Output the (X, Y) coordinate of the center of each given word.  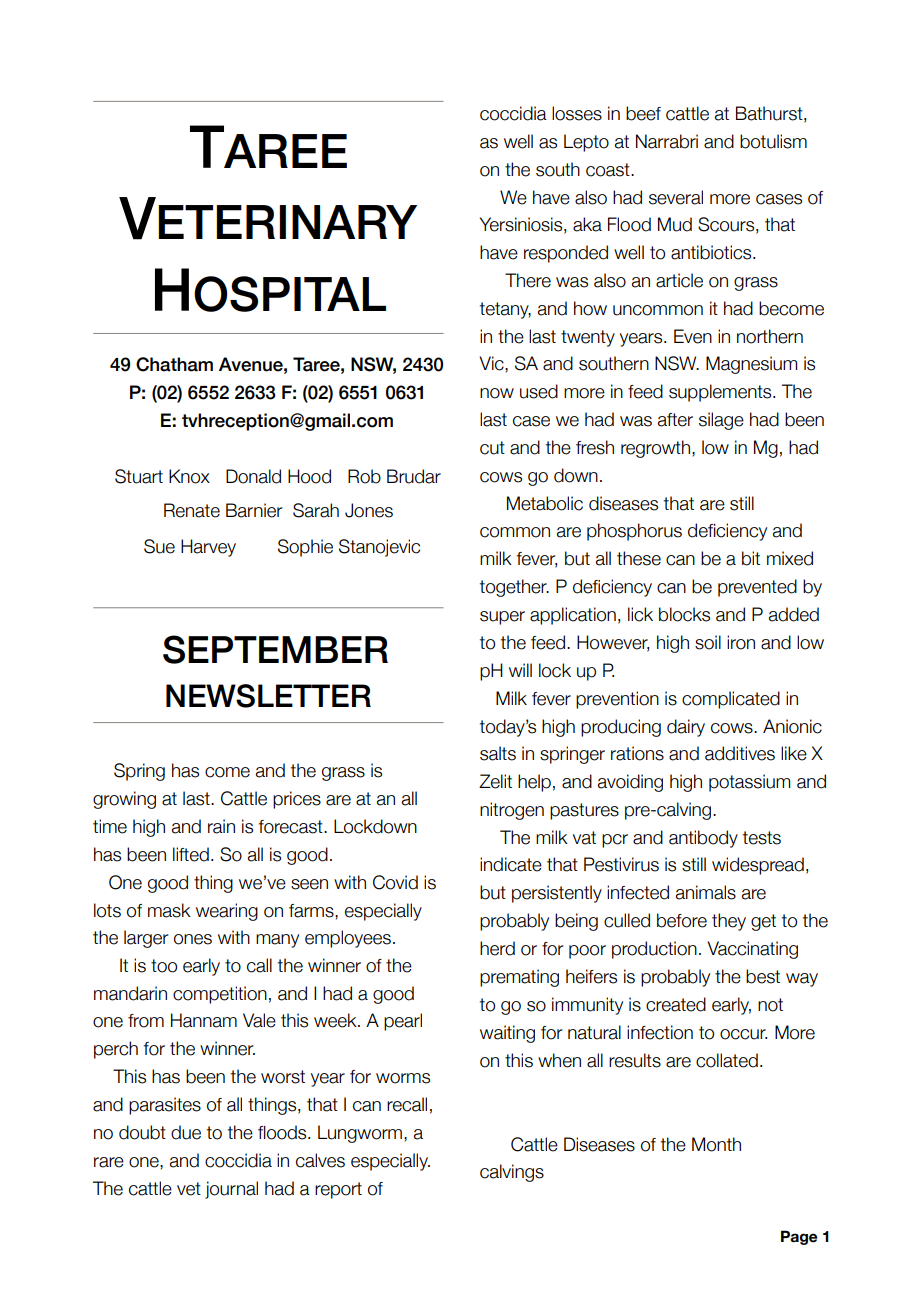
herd (497, 948)
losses (577, 113)
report (338, 1190)
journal (231, 1190)
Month (716, 1144)
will (520, 670)
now (497, 393)
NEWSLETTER (268, 696)
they (729, 922)
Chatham (174, 364)
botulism (773, 141)
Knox (189, 476)
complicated (731, 700)
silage (721, 421)
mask (169, 910)
